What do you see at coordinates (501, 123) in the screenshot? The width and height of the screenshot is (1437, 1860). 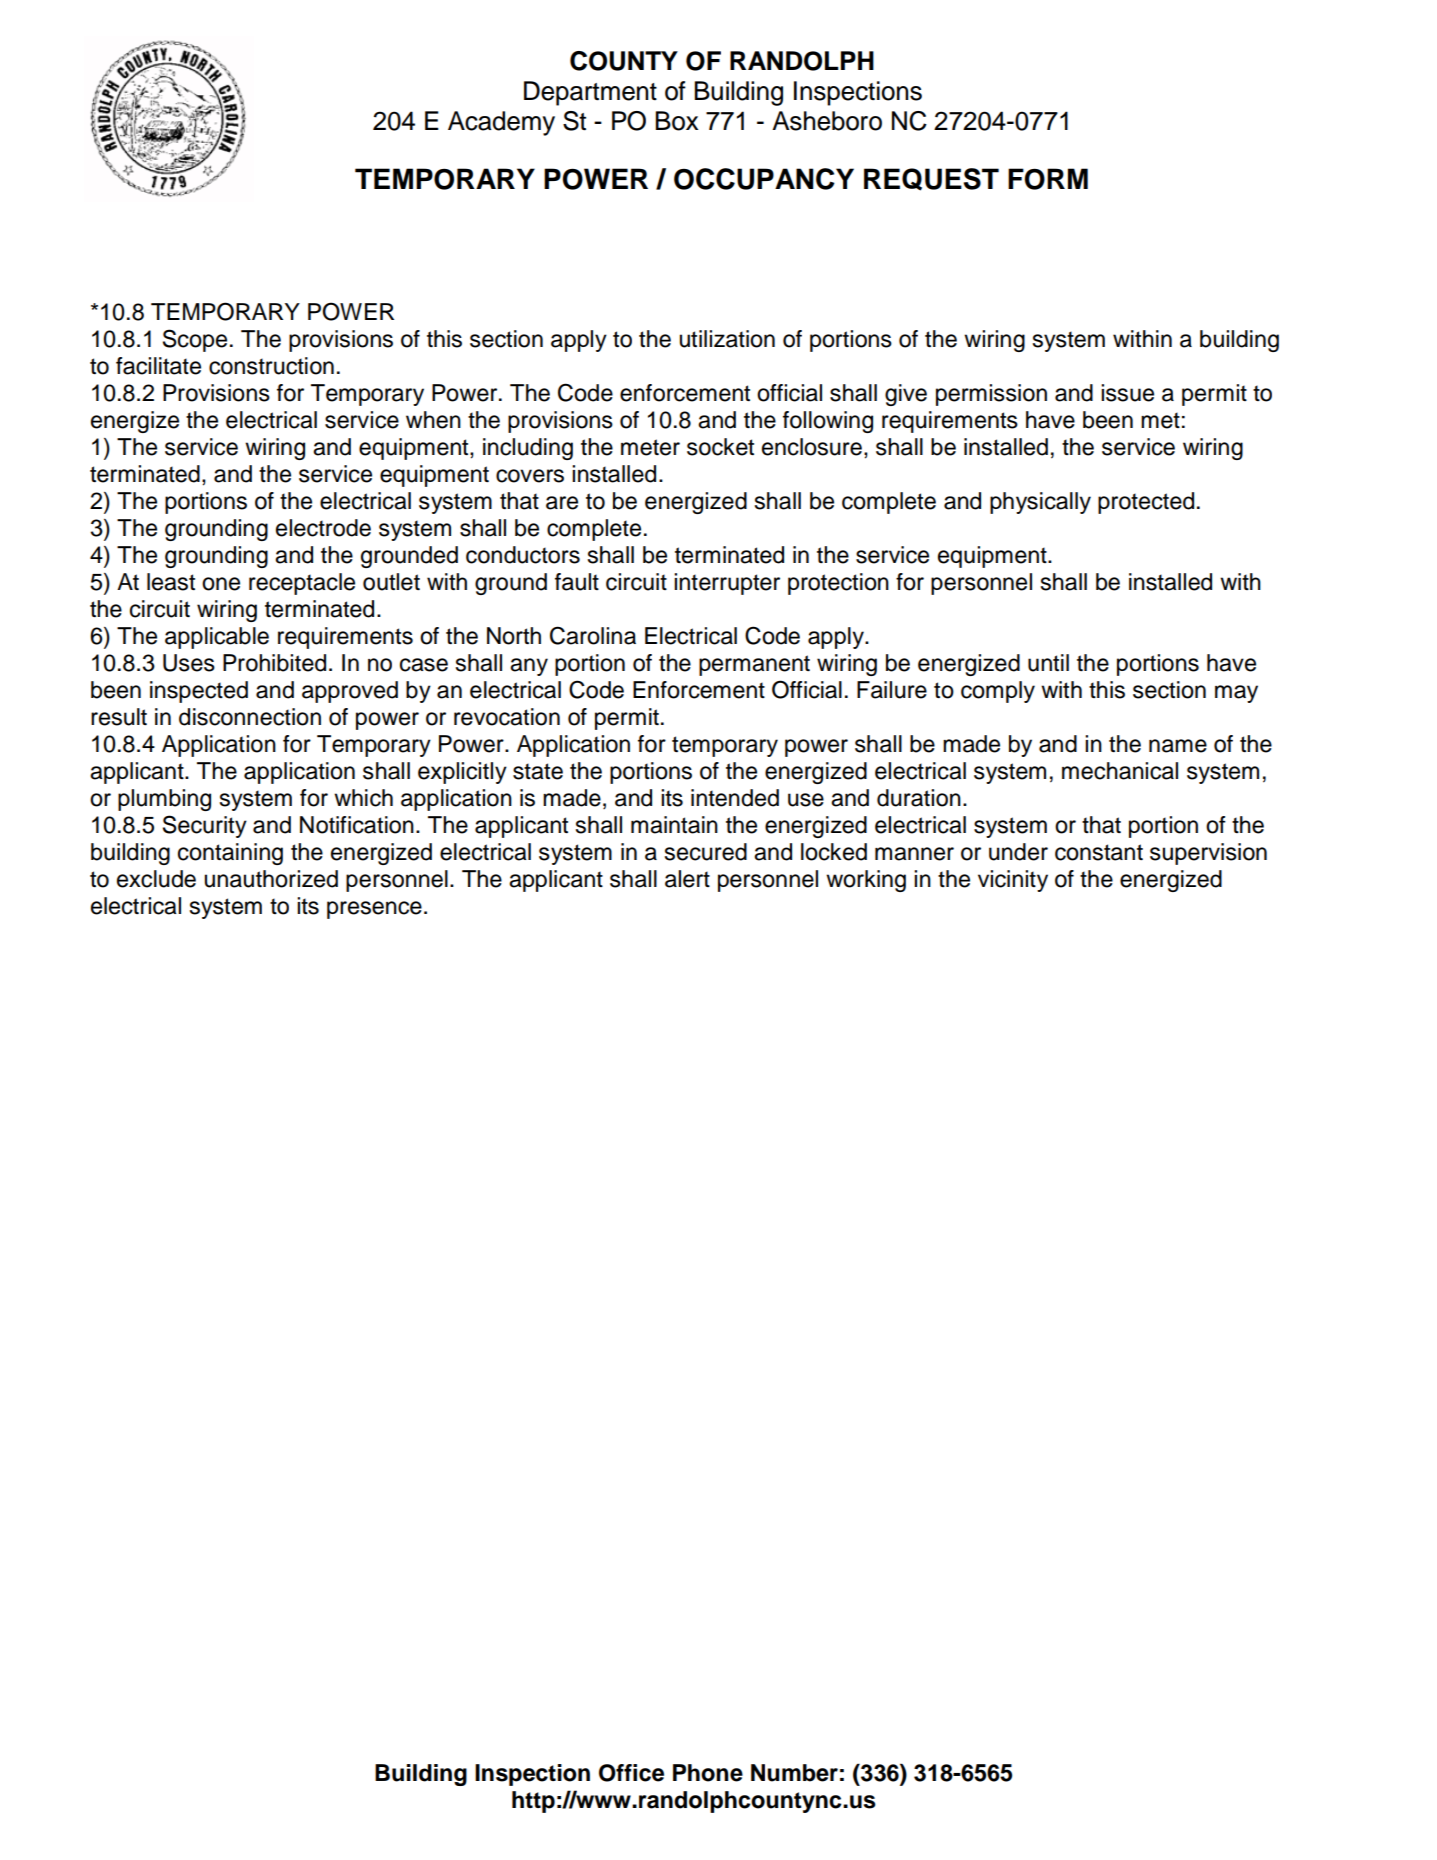 I see `Academy` at bounding box center [501, 123].
